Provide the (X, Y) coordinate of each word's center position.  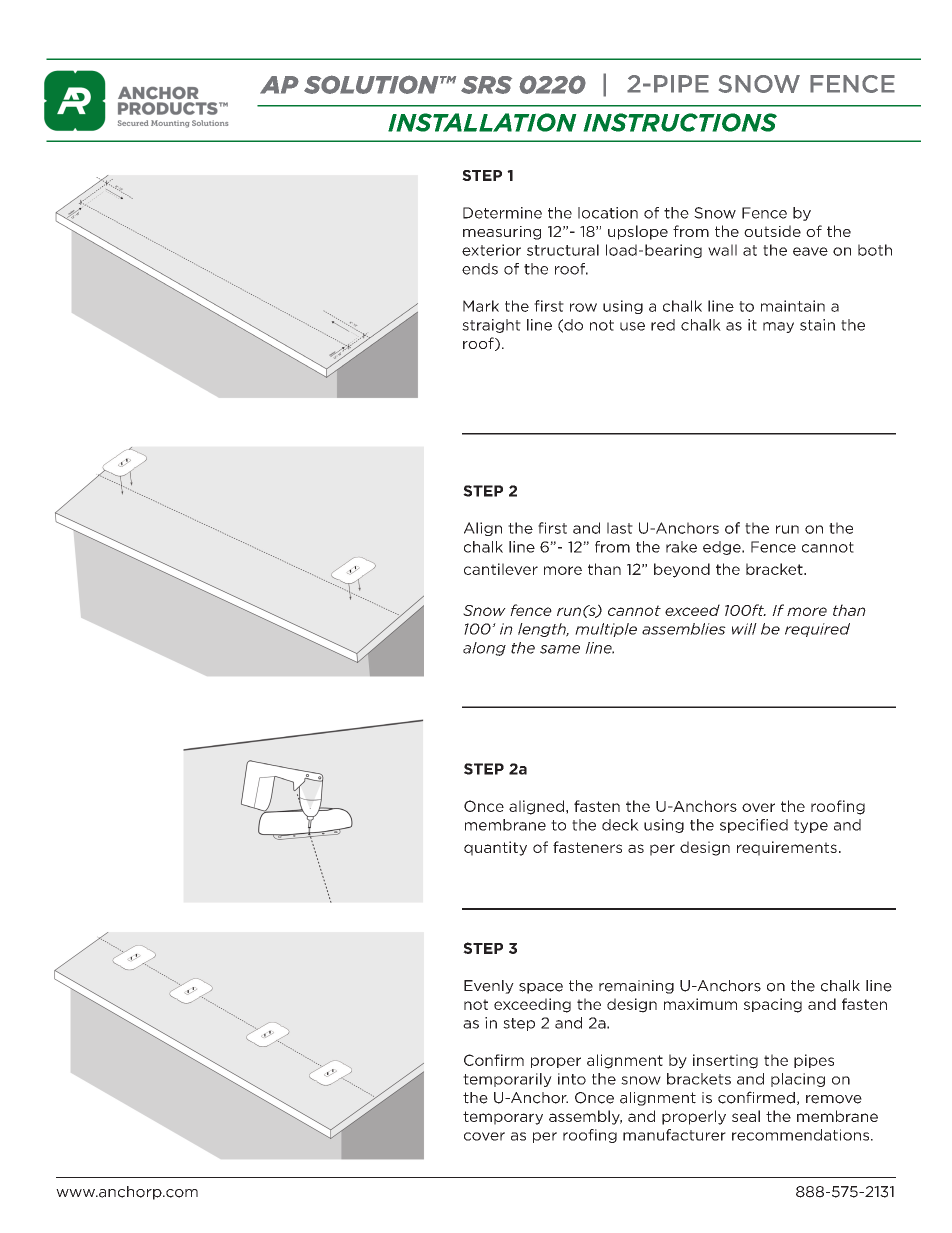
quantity (495, 848)
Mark (481, 306)
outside (772, 231)
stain (817, 325)
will (744, 629)
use (632, 326)
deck (620, 825)
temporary (503, 1118)
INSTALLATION (482, 122)
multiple (606, 630)
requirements (787, 848)
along (484, 649)
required (817, 630)
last (620, 528)
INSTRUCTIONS (680, 122)
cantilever (501, 569)
